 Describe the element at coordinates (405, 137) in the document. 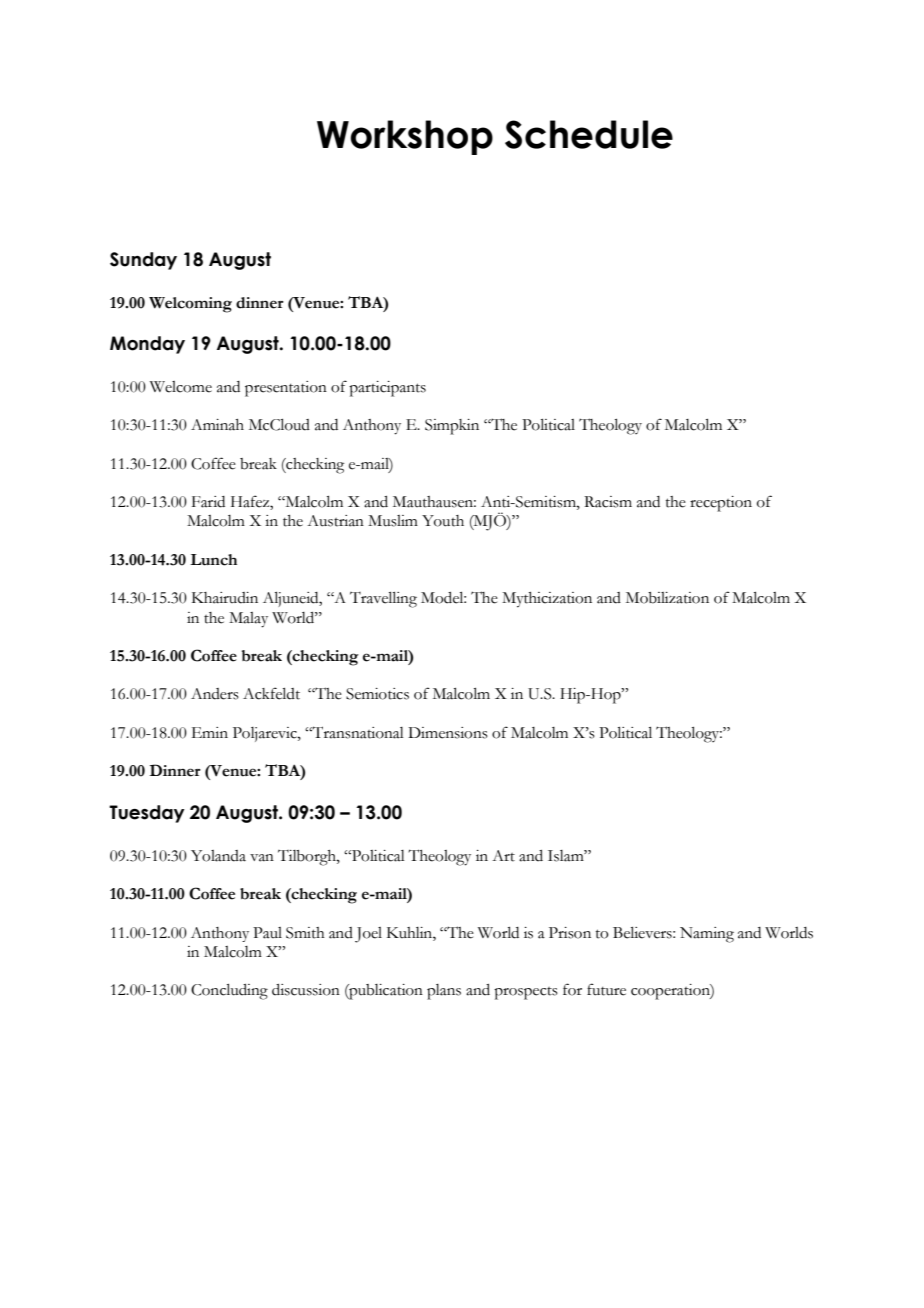

I see `Workshop` at that location.
